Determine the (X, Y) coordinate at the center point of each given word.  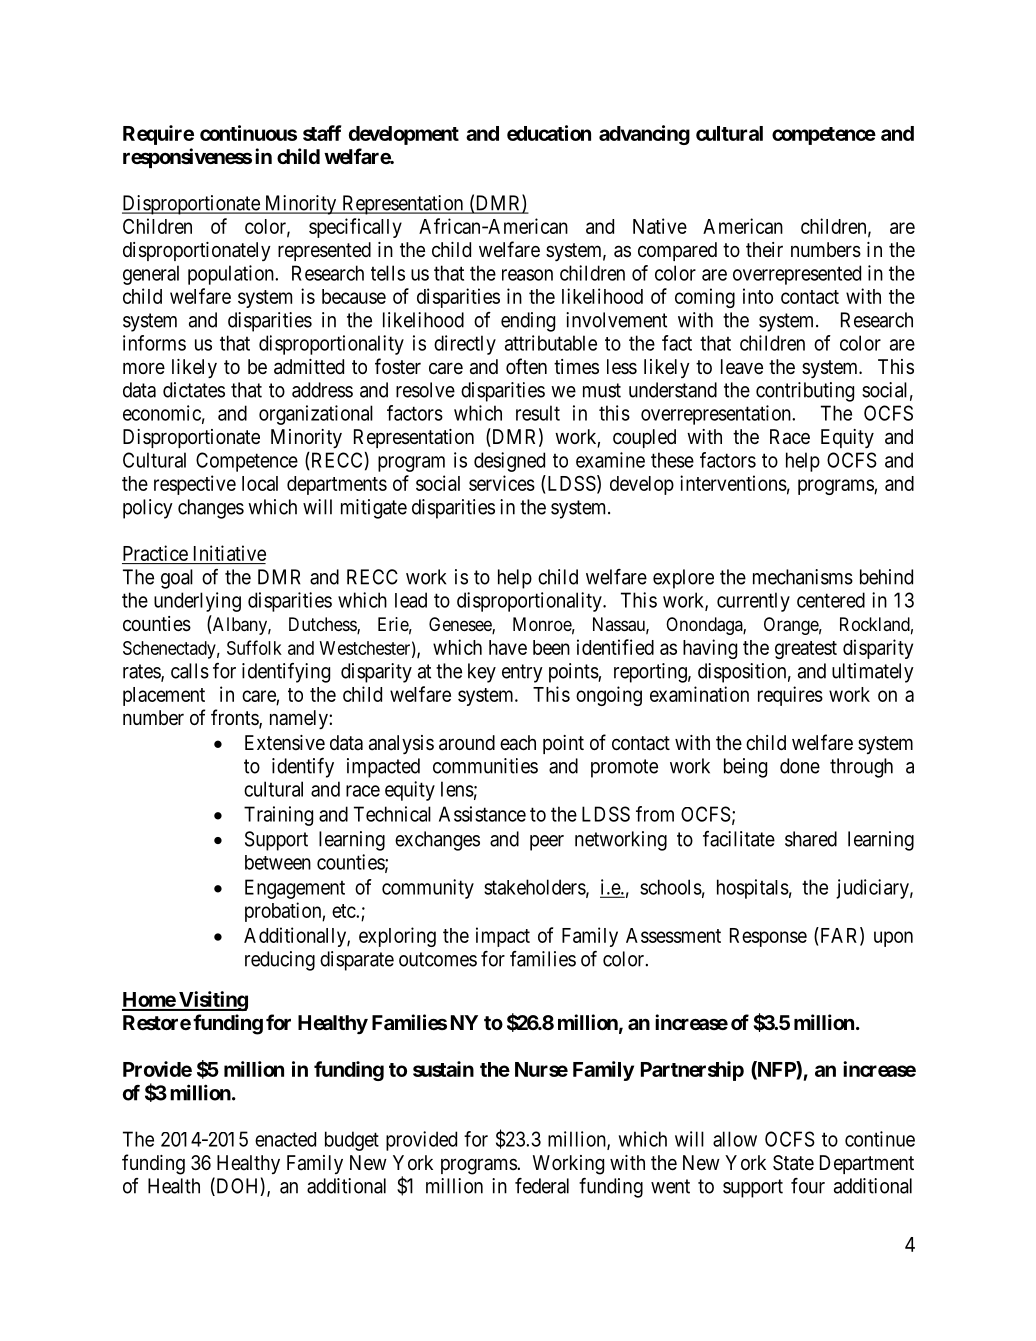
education (549, 133)
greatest (806, 650)
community (428, 889)
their (764, 249)
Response (768, 937)
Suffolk (254, 647)
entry (522, 673)
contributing (805, 392)
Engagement (295, 889)
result (538, 413)
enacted (285, 1139)
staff (322, 133)
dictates (194, 390)
